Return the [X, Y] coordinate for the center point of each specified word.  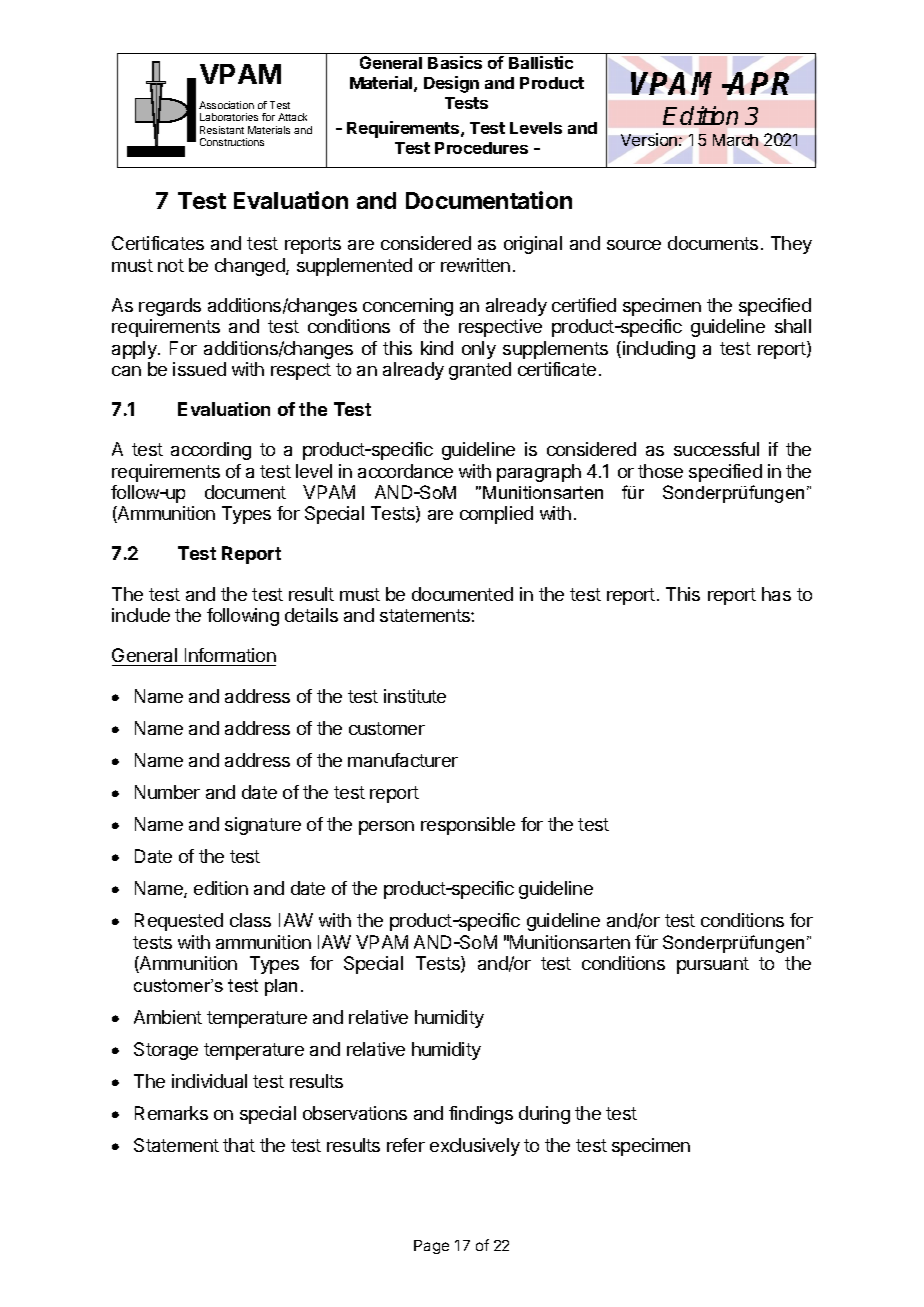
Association [226, 105]
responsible [468, 826]
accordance [405, 471]
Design [451, 84]
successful [716, 449]
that [239, 1145]
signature [263, 826]
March [735, 140]
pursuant [713, 965]
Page [431, 1247]
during [544, 1115]
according [211, 451]
